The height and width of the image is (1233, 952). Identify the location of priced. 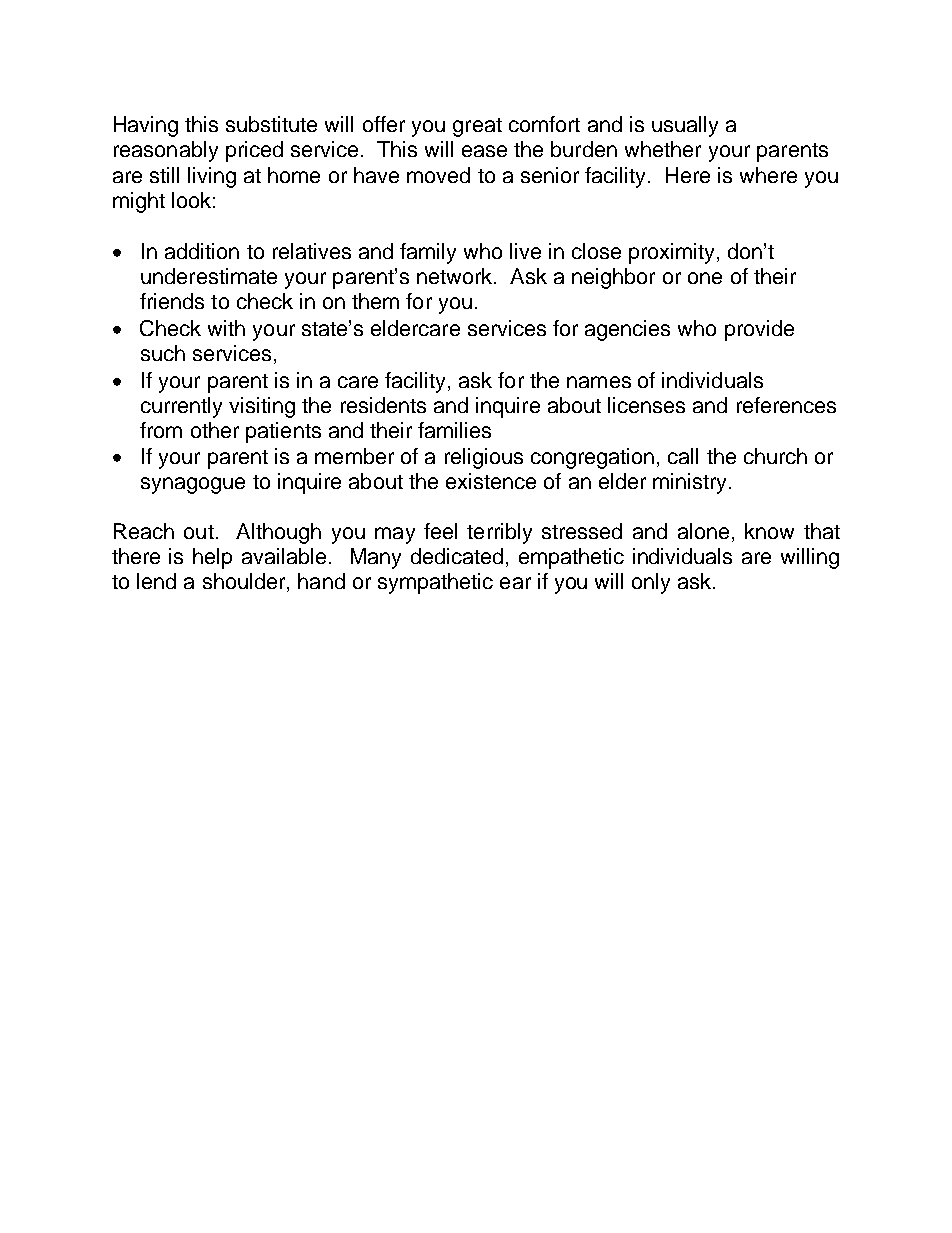
(254, 151).
